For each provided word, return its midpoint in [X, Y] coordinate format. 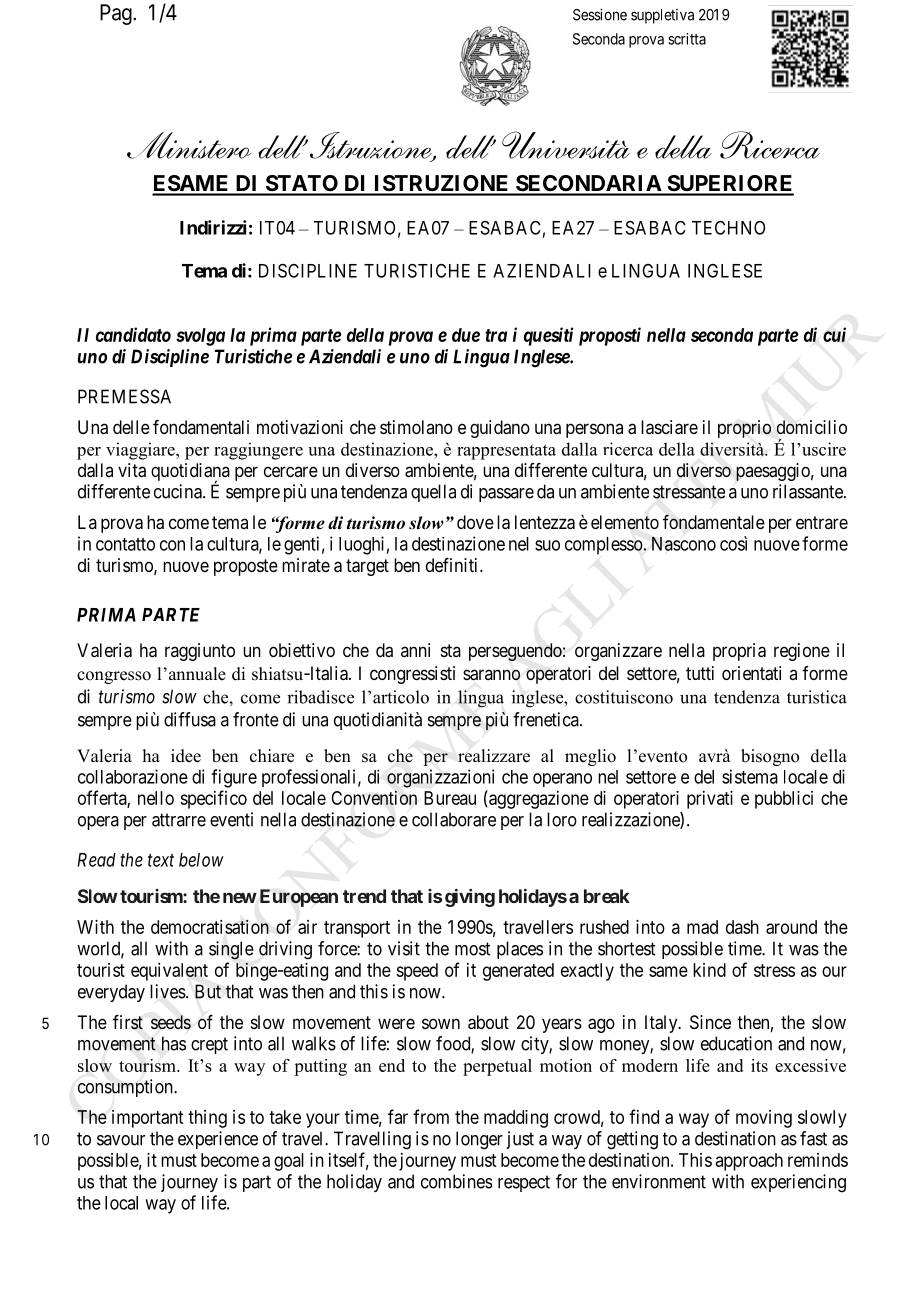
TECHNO [728, 227]
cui [834, 334]
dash [742, 927]
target [367, 567]
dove [475, 522]
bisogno [770, 757]
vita [132, 470]
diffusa [190, 719]
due [466, 335]
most [472, 949]
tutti [700, 673]
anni [415, 650]
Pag [117, 14]
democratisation [210, 927]
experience [218, 1140]
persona [594, 430]
